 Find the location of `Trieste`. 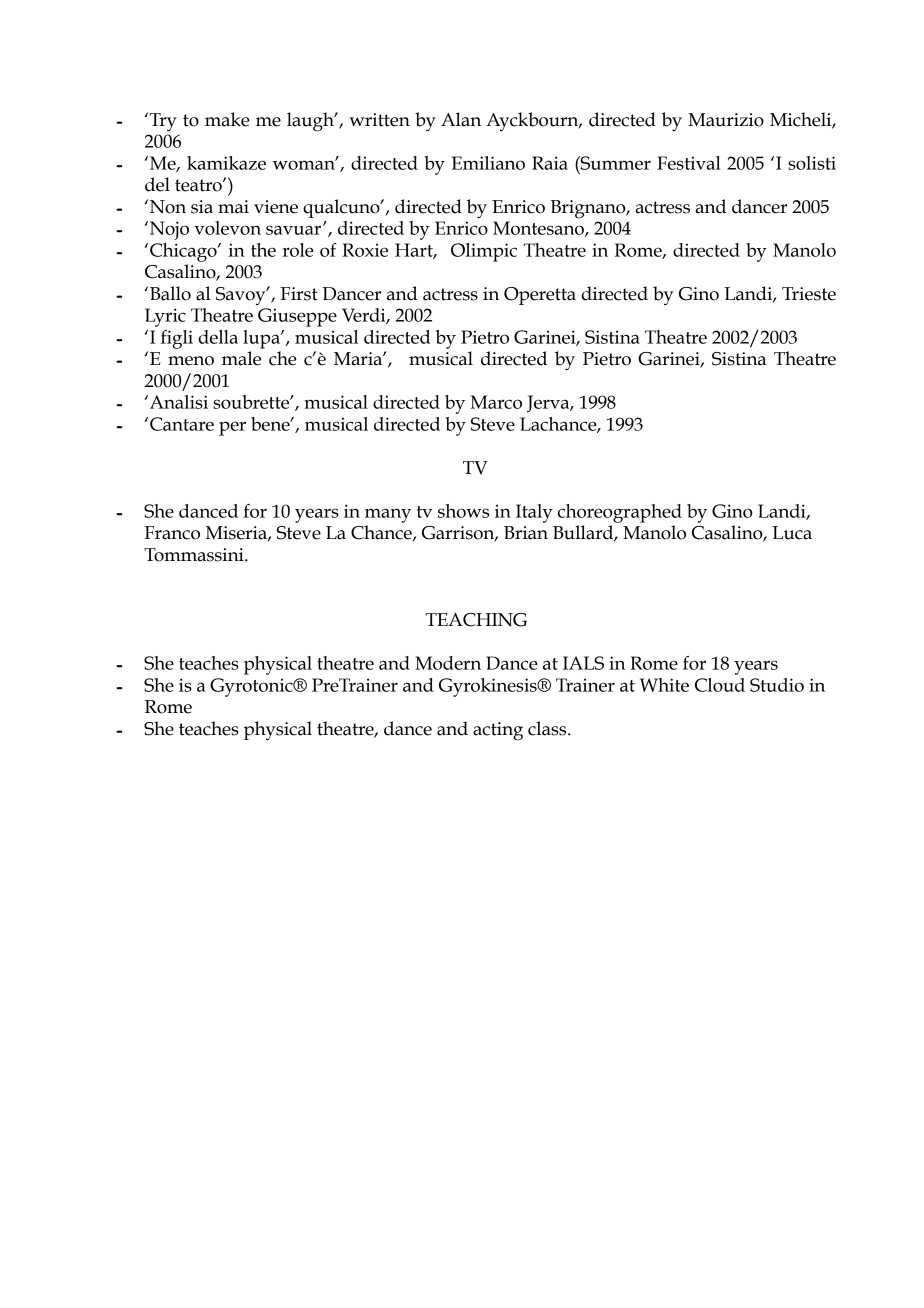

Trieste is located at coordinates (809, 294).
